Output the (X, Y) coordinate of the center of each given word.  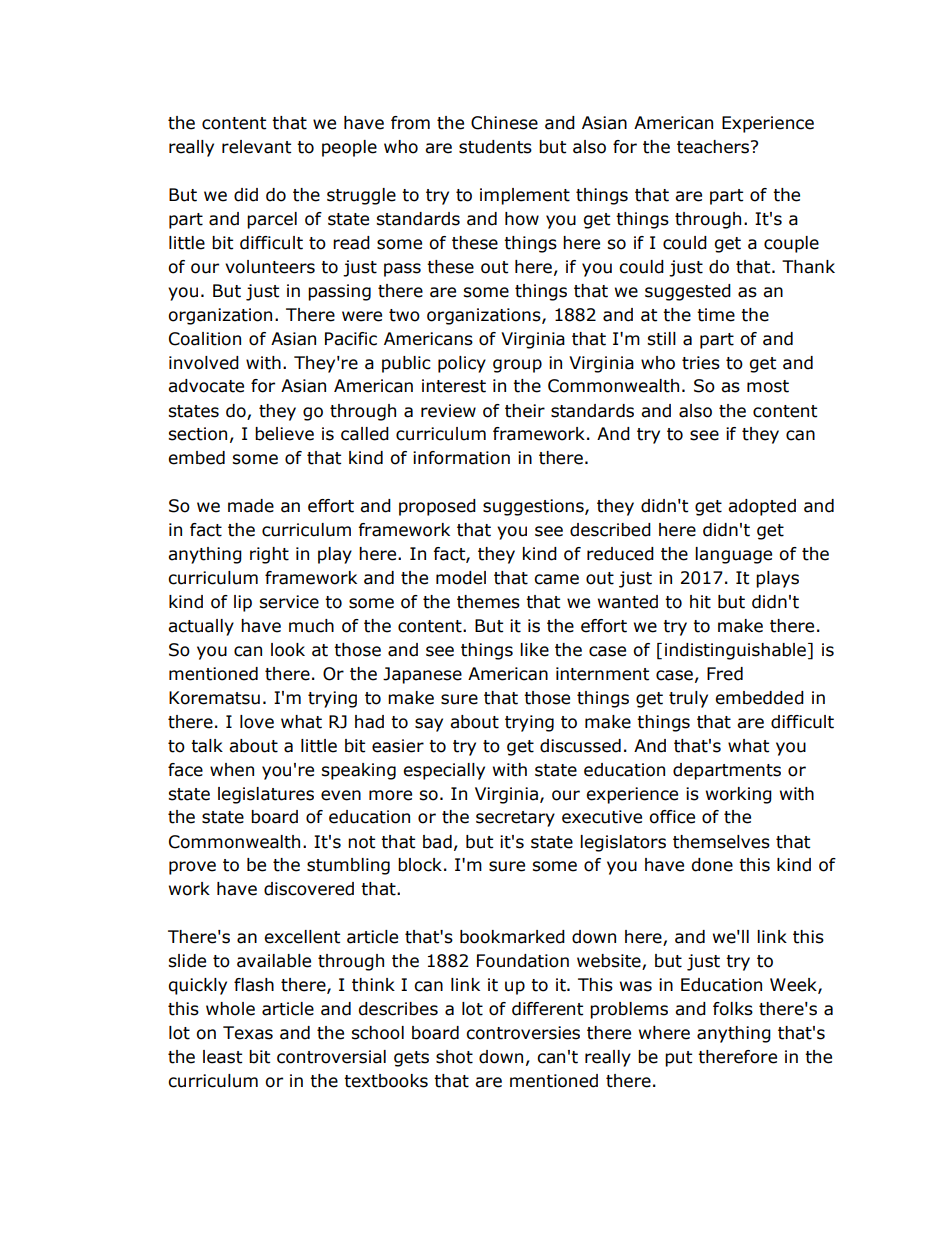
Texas (248, 1033)
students (495, 147)
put (678, 1059)
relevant (256, 147)
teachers (714, 147)
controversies (523, 1033)
